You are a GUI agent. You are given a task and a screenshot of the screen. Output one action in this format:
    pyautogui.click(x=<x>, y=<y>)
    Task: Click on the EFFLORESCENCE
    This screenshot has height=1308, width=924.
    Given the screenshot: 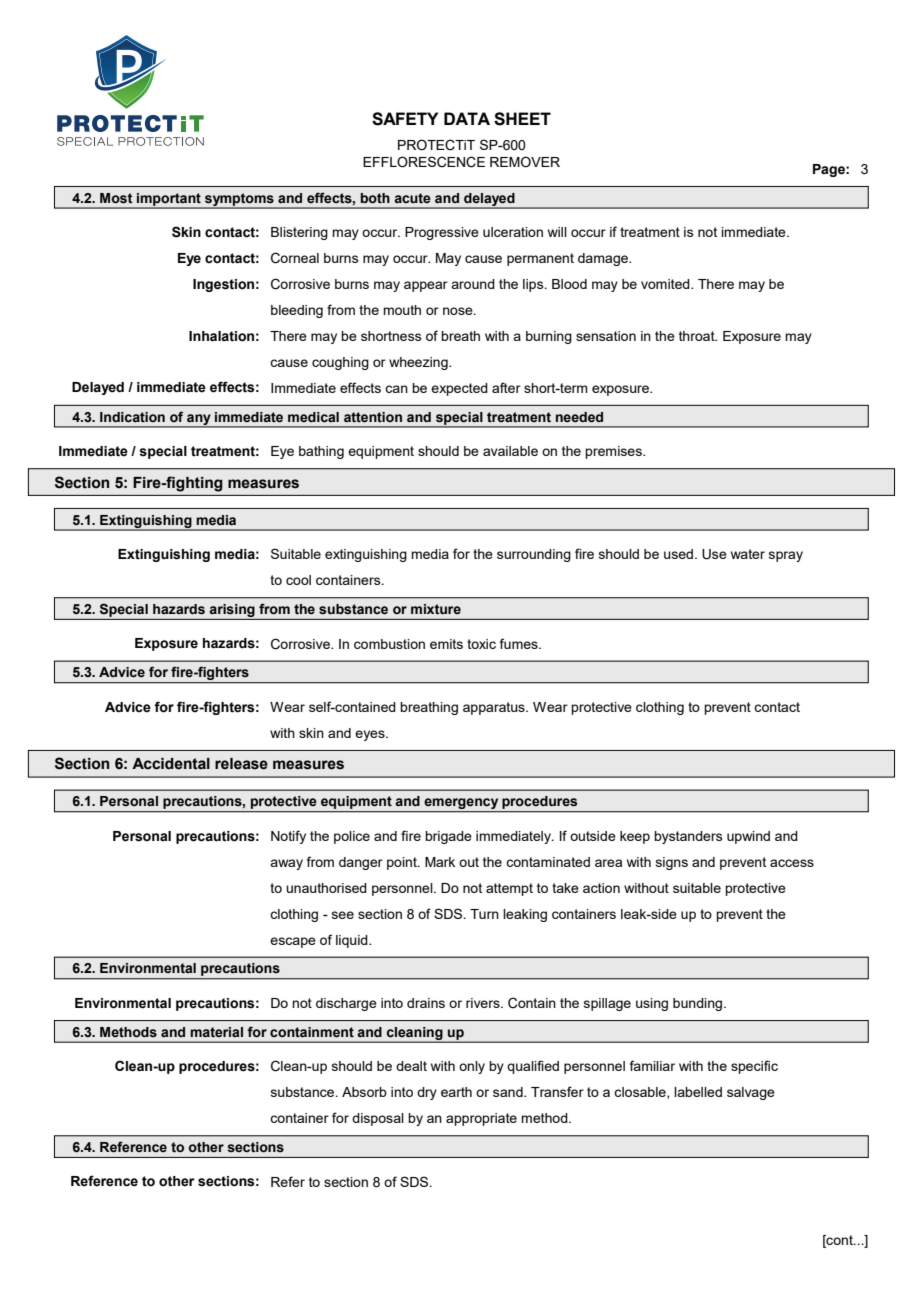 What is the action you would take?
    pyautogui.click(x=424, y=162)
